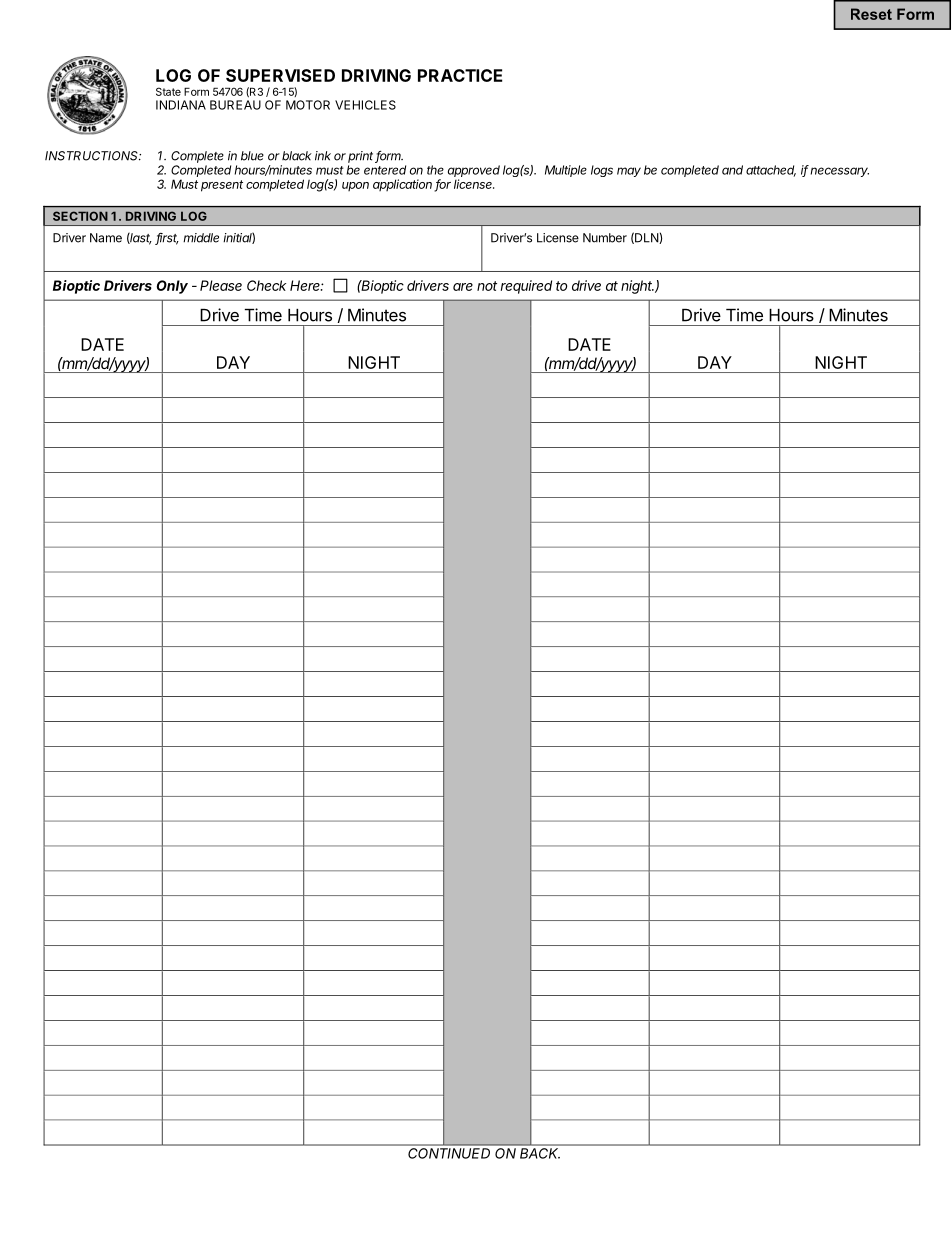  I want to click on PRACTICE, so click(460, 75).
